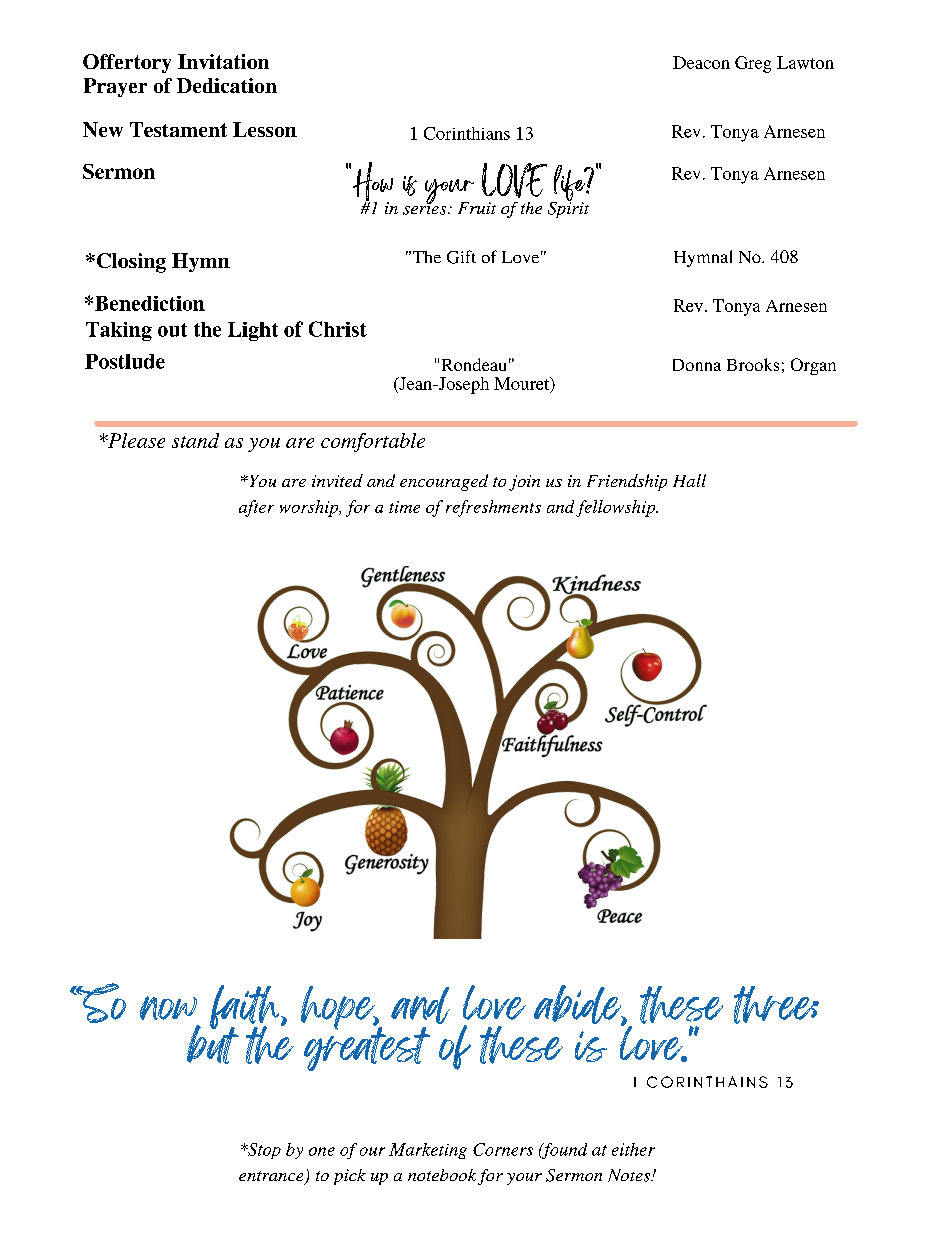 This image has height=1233, width=952. Describe the element at coordinates (263, 1151) in the image. I see `Stop` at that location.
